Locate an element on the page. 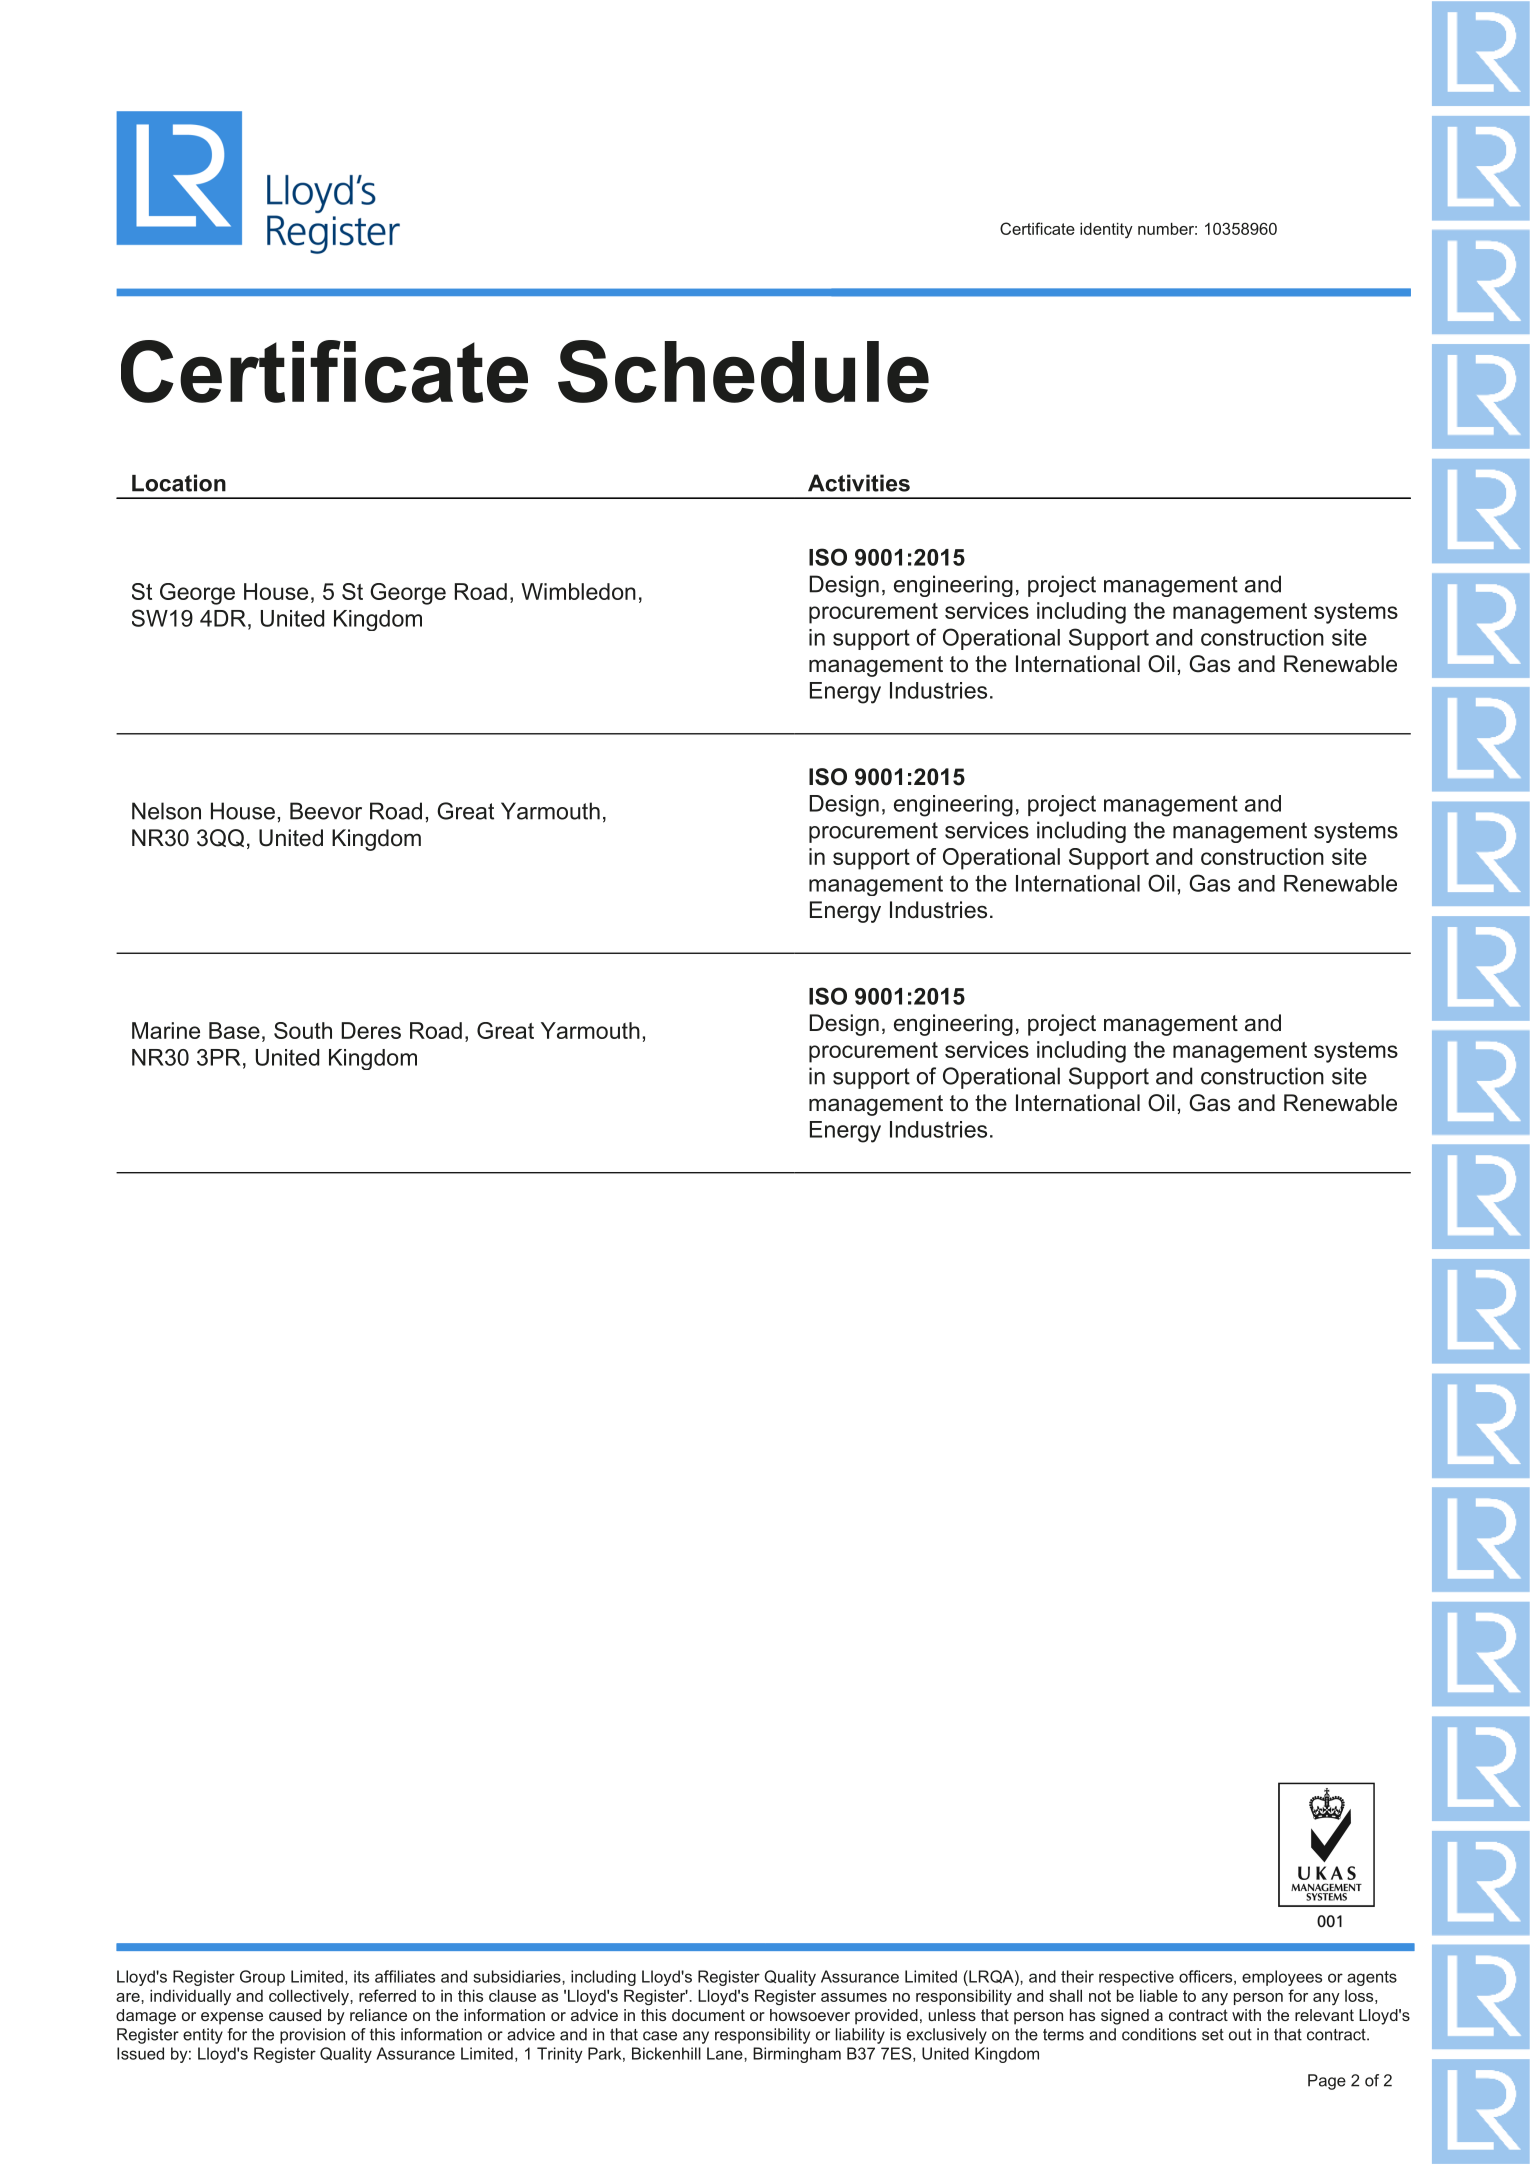 This page has height=2165, width=1531. Schedule is located at coordinates (743, 371).
